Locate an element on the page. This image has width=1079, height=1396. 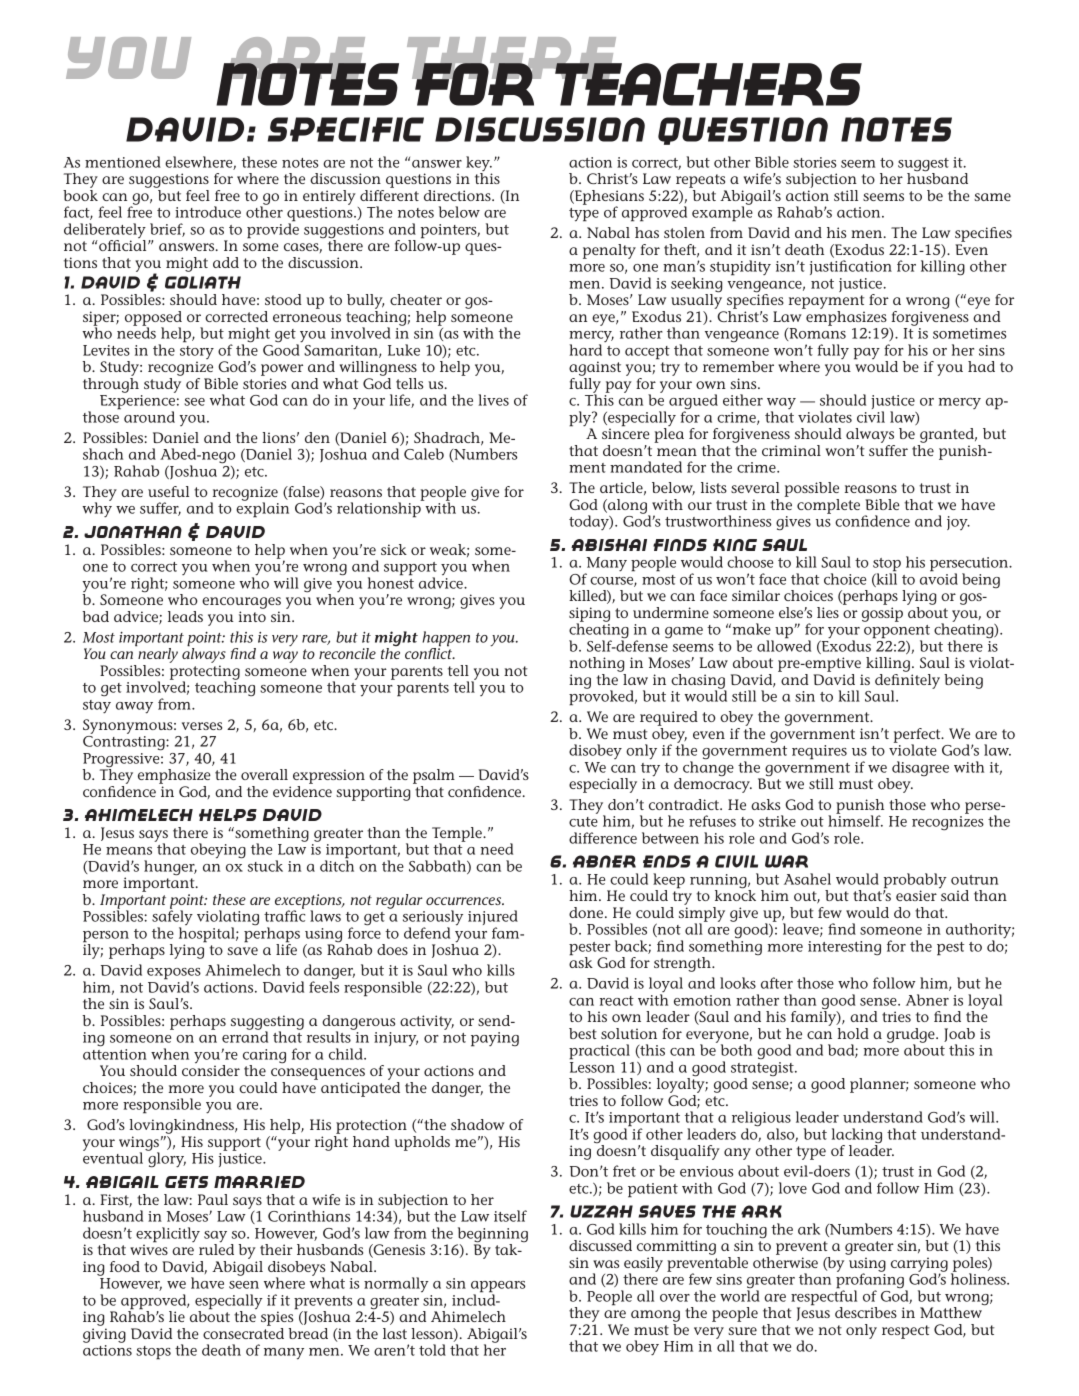
appears is located at coordinates (498, 1288).
